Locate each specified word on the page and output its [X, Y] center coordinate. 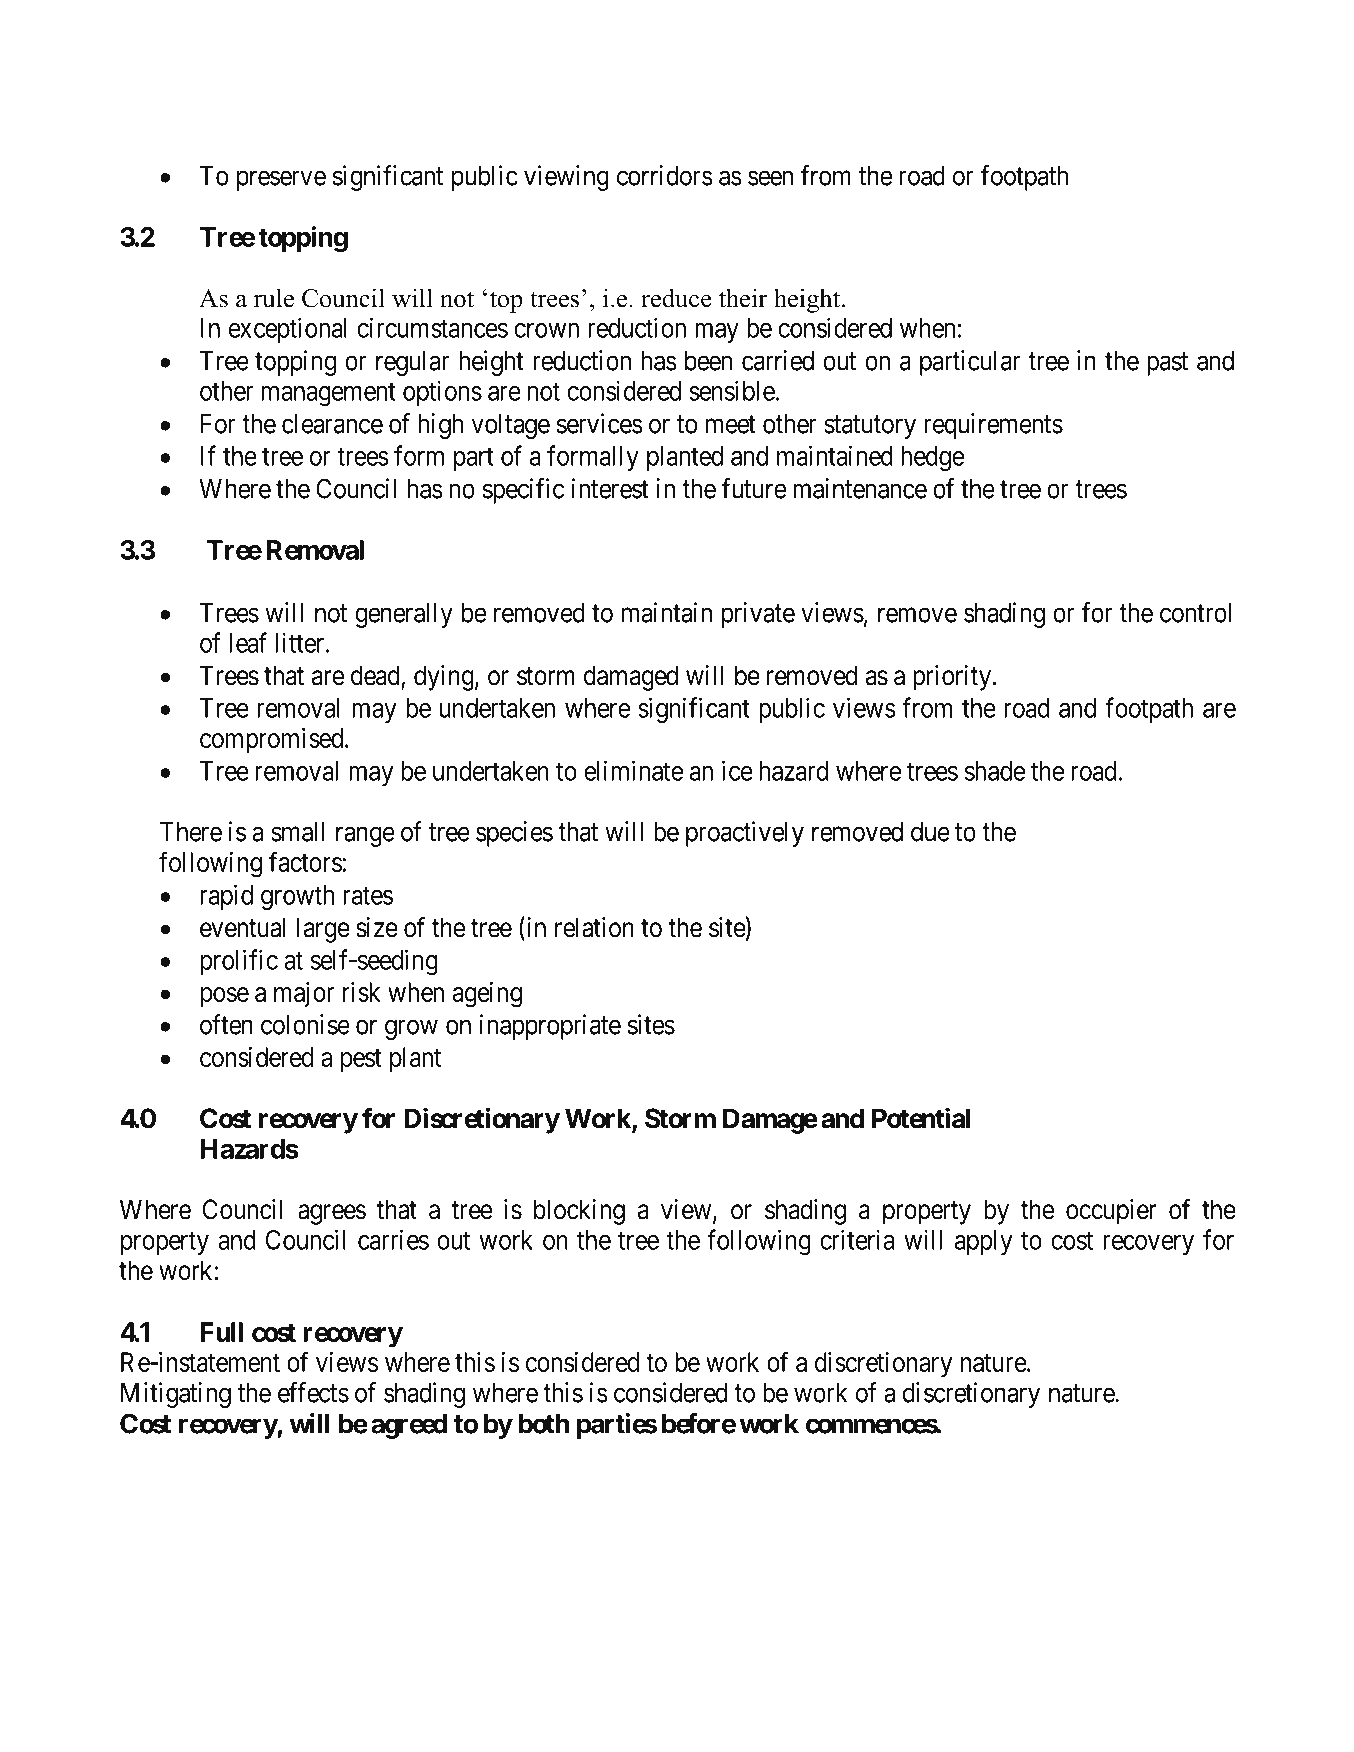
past [1167, 364]
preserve [281, 181]
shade [995, 771]
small [297, 832]
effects [313, 1392]
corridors [665, 175]
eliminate [633, 770]
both [544, 1424]
